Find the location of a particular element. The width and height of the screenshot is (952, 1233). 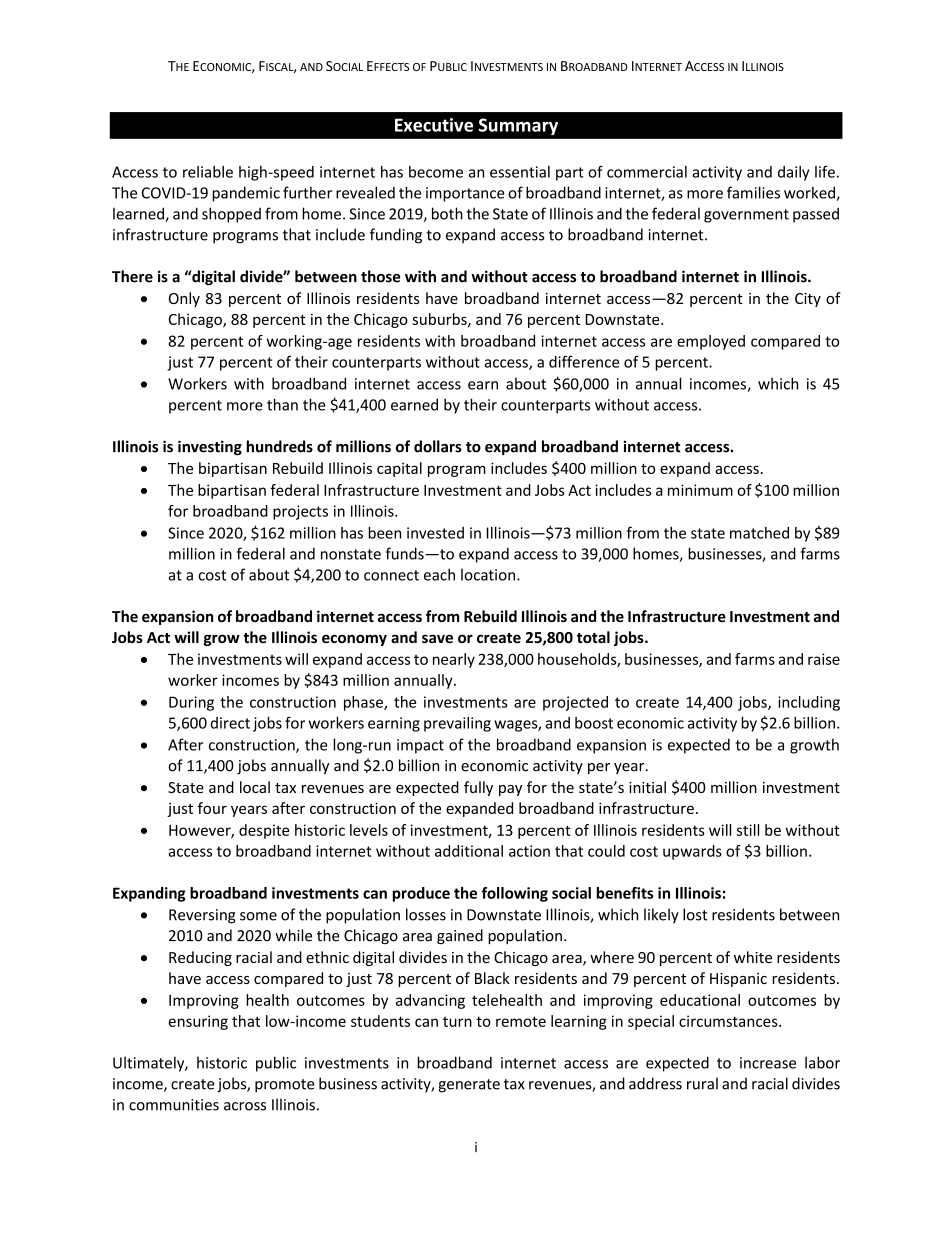

reliable is located at coordinates (208, 172).
